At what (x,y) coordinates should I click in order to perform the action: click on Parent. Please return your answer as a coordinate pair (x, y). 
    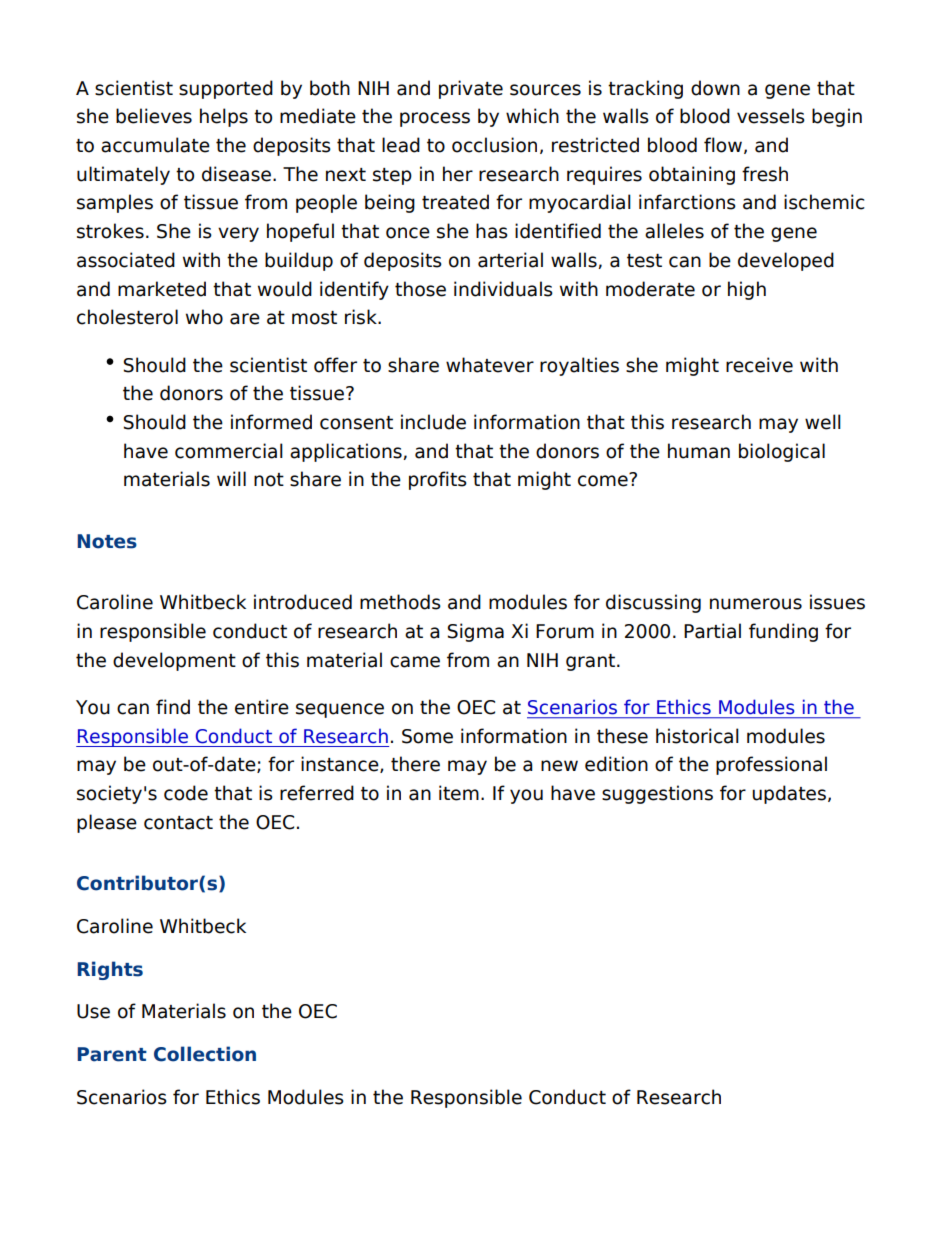
    Looking at the image, I should click on (112, 1054).
